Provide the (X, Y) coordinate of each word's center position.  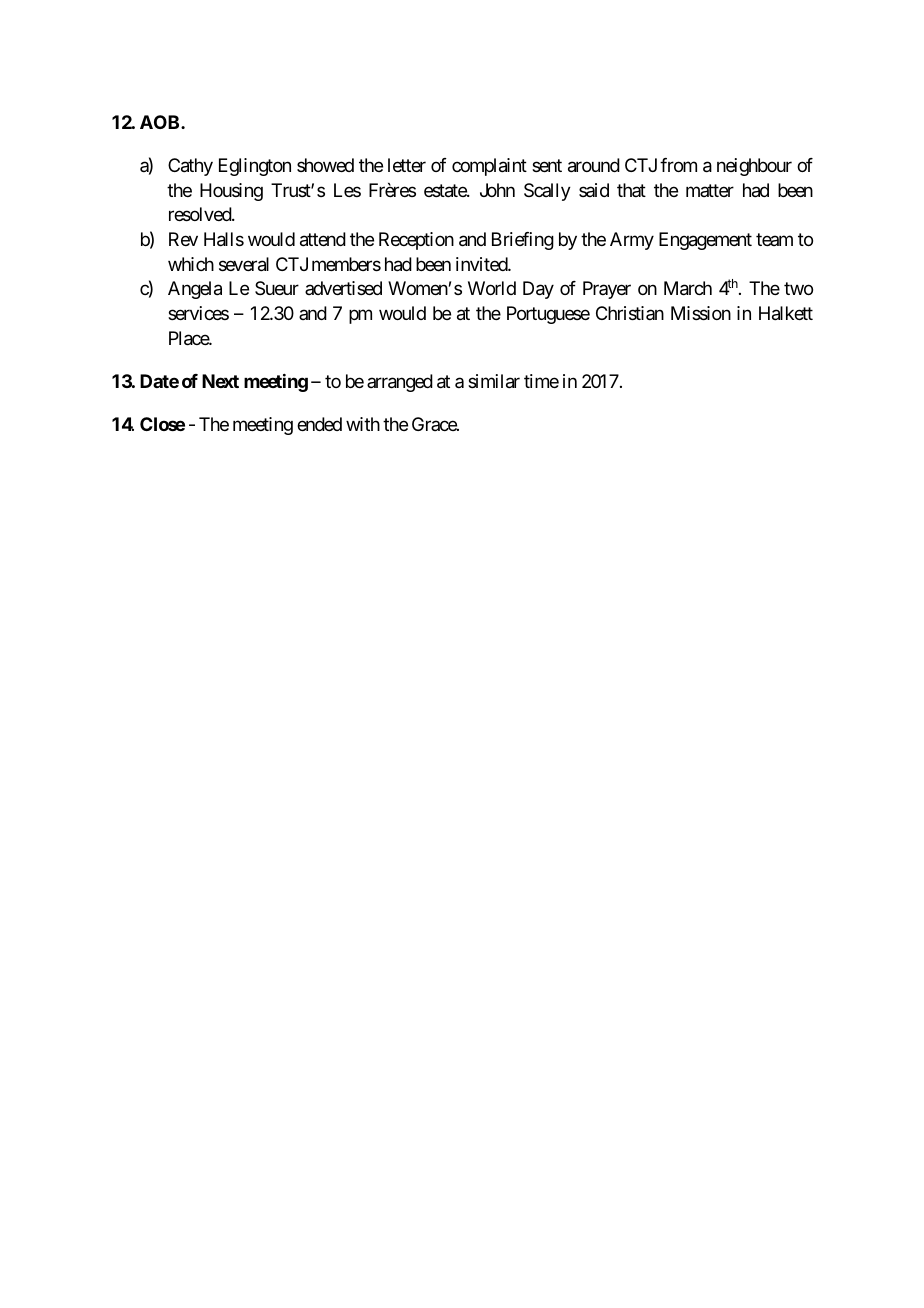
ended (319, 424)
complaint (489, 167)
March (688, 288)
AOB (161, 122)
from (678, 165)
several (244, 264)
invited (482, 264)
